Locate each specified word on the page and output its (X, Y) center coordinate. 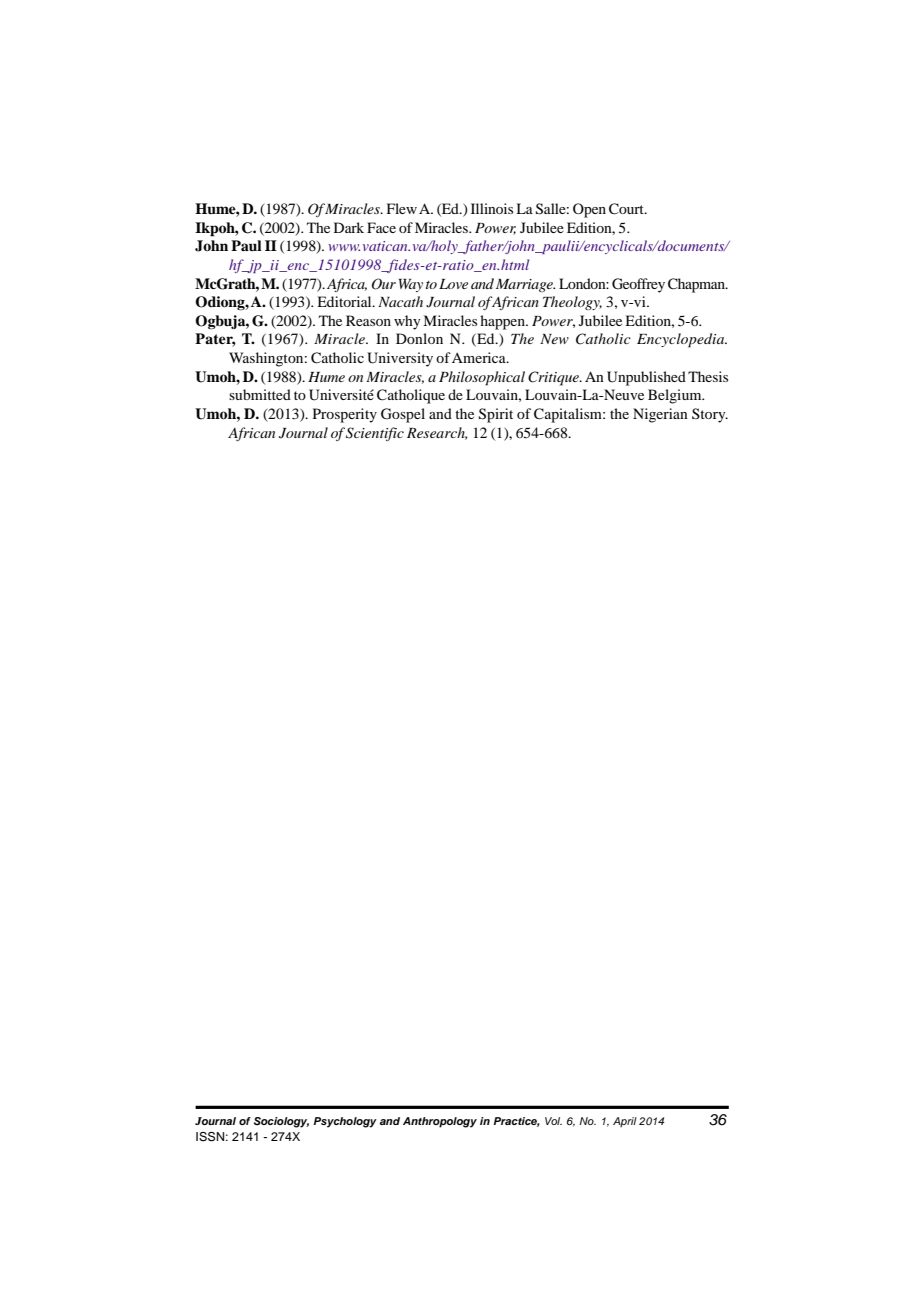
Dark (349, 227)
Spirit (496, 415)
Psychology (345, 1122)
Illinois (492, 208)
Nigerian (660, 415)
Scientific (375, 434)
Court (627, 209)
